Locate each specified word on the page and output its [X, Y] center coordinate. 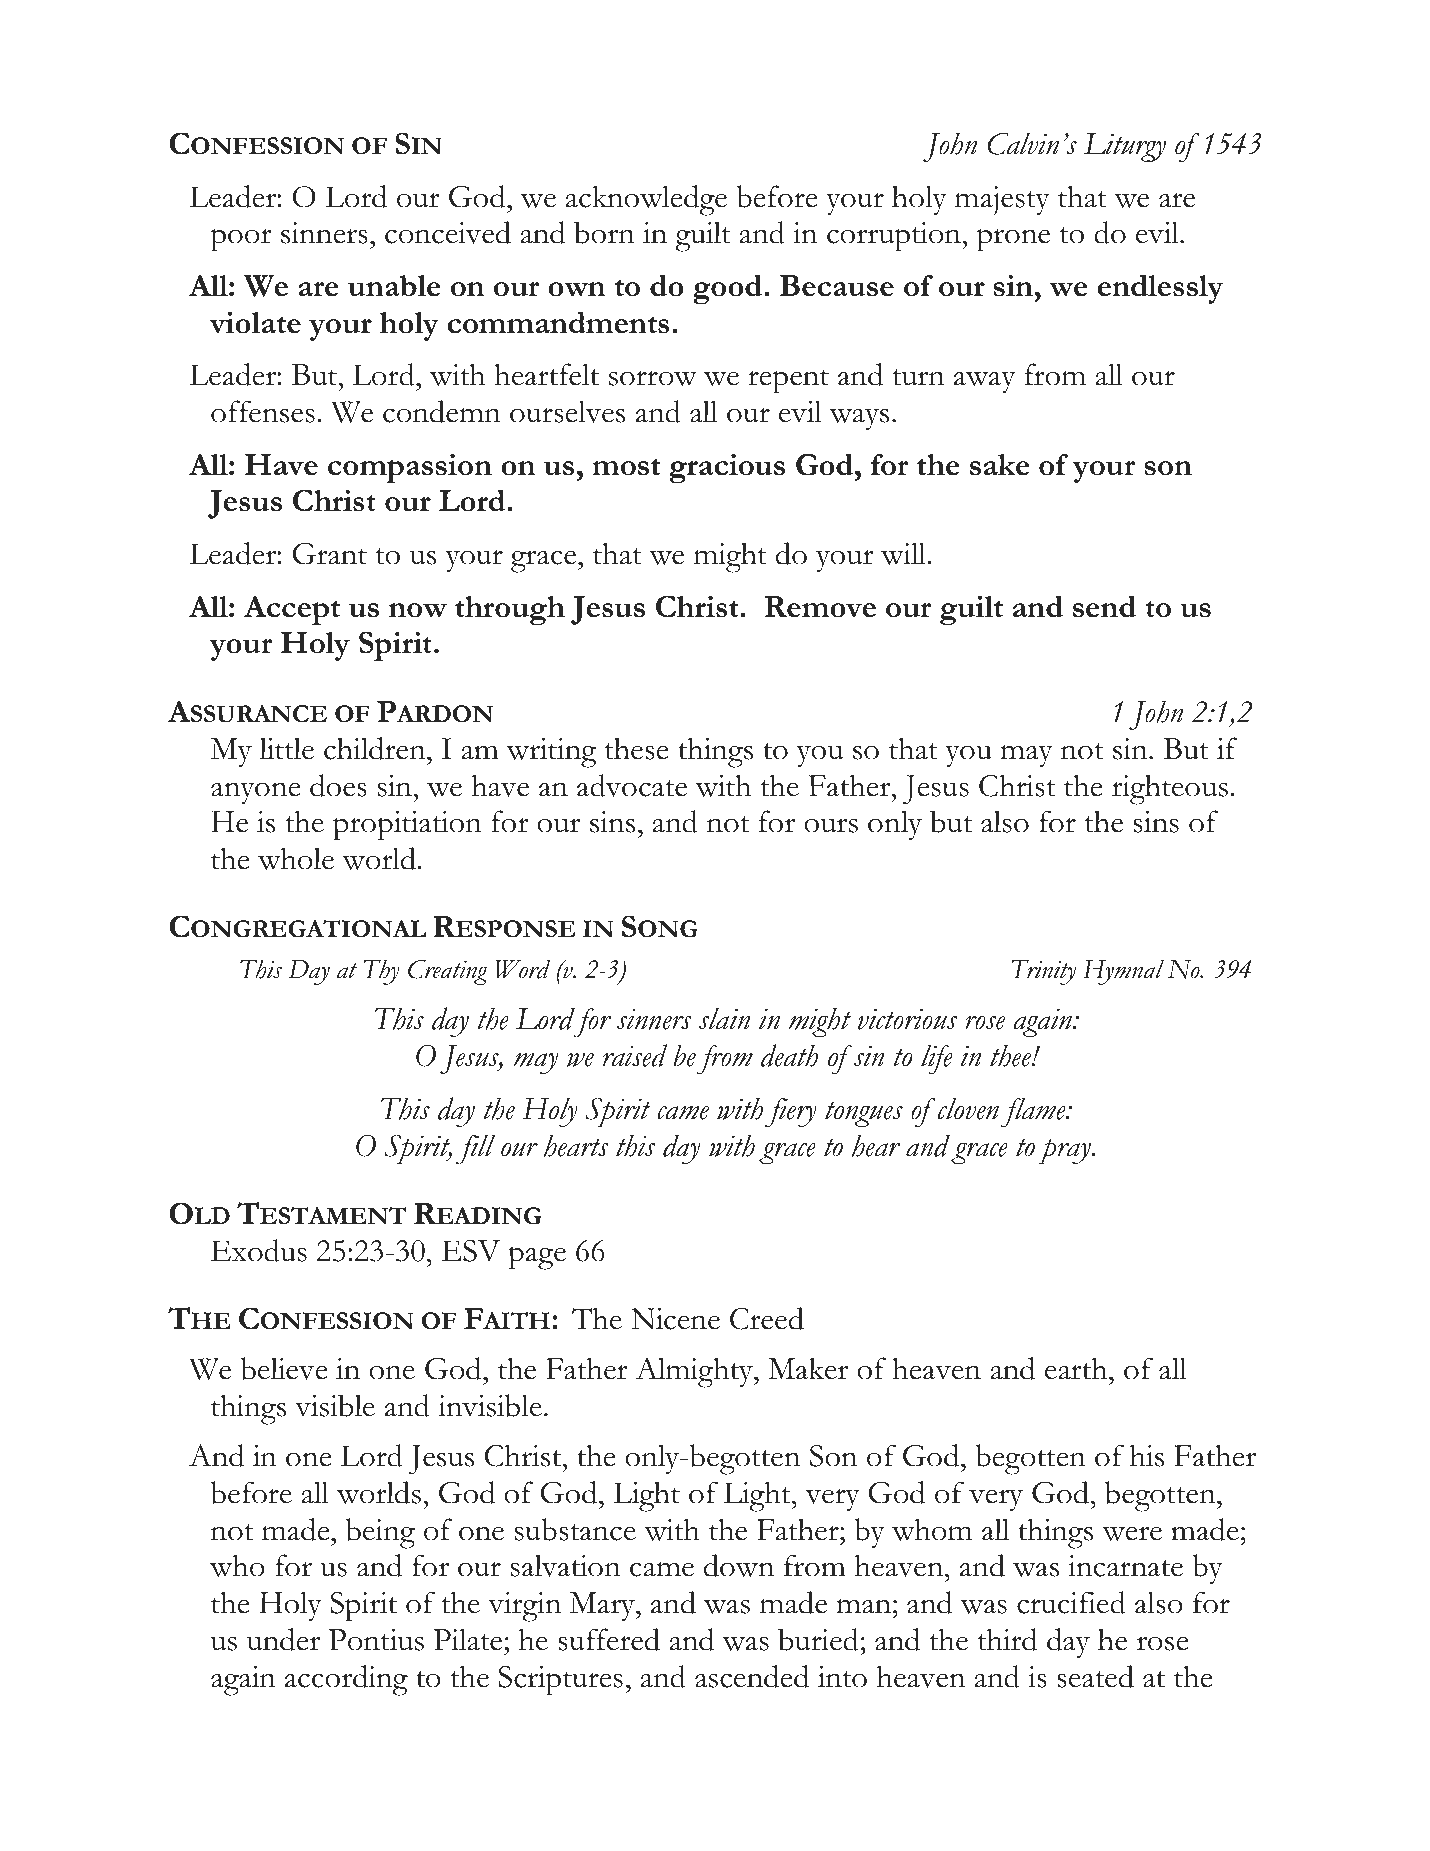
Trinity [1043, 972]
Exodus [259, 1250]
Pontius [376, 1640]
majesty [1002, 201]
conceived [448, 232]
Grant [329, 554]
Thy [381, 972]
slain [724, 1018]
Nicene [675, 1319]
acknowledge [646, 200]
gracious [727, 469]
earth [1077, 1368]
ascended [752, 1676]
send [1104, 606]
